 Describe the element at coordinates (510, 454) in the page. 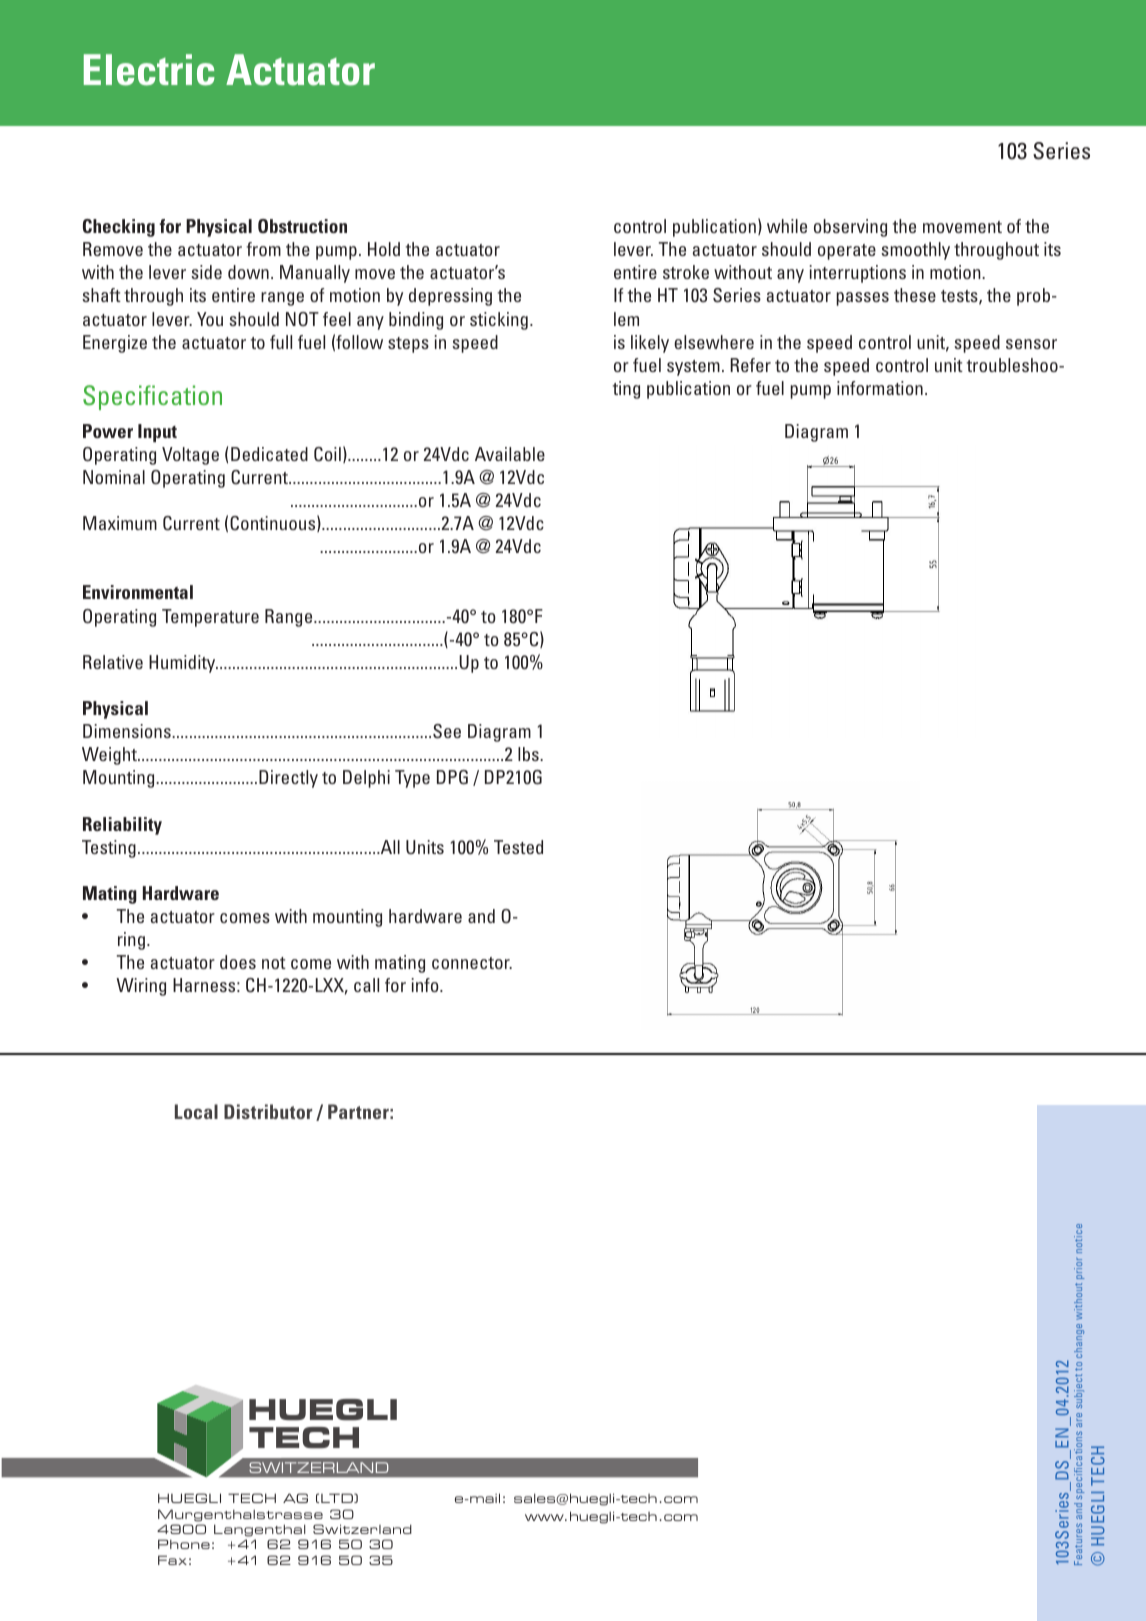

I see `Available` at that location.
